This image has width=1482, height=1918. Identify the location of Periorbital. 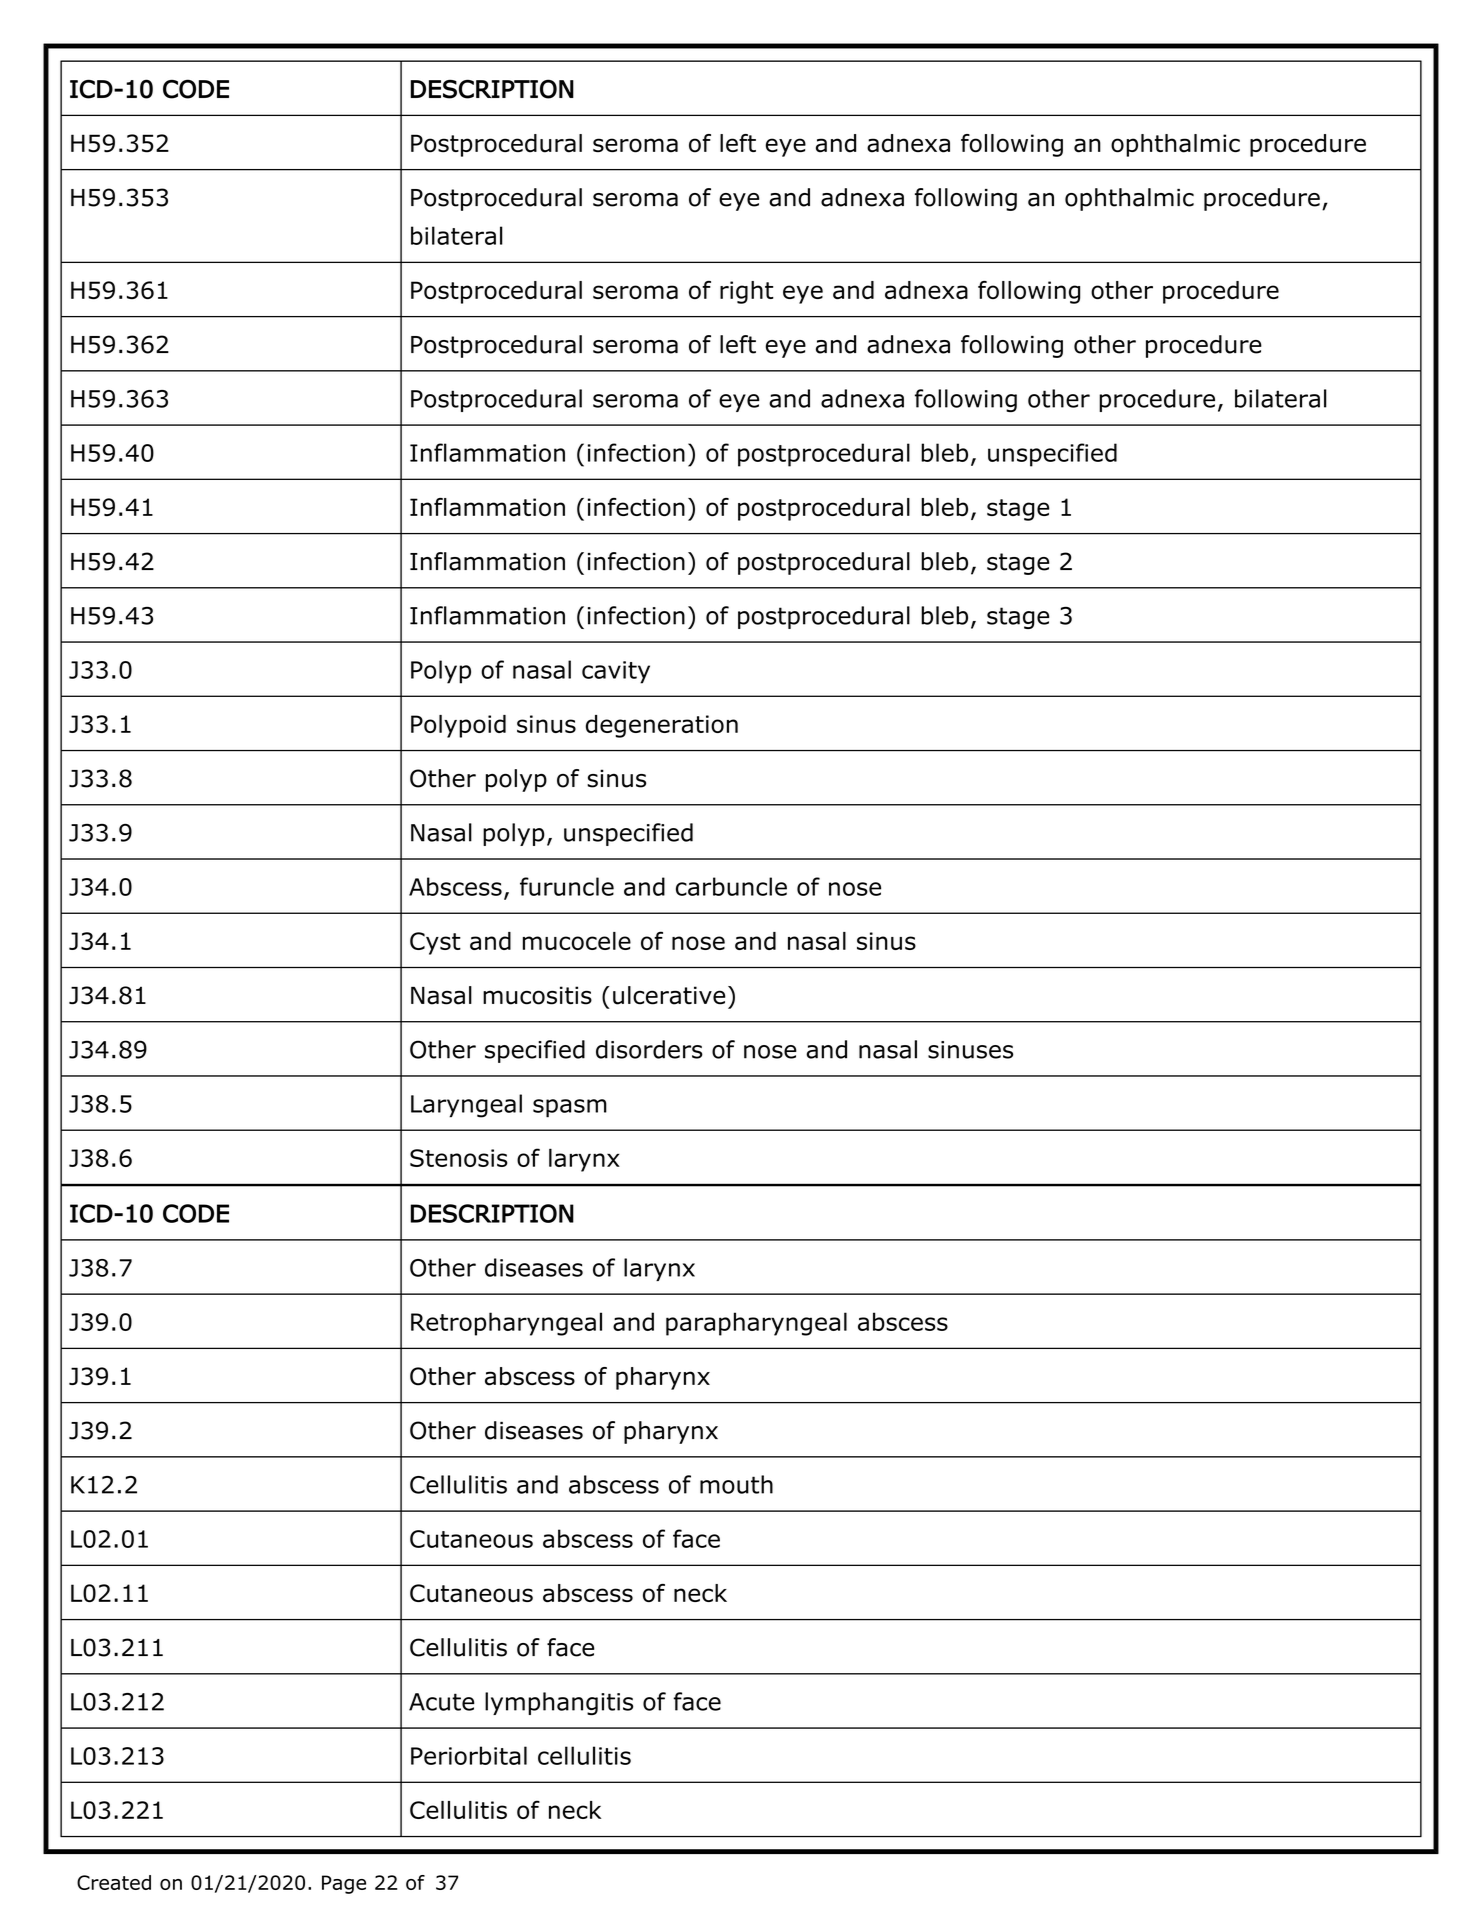
(469, 1755).
